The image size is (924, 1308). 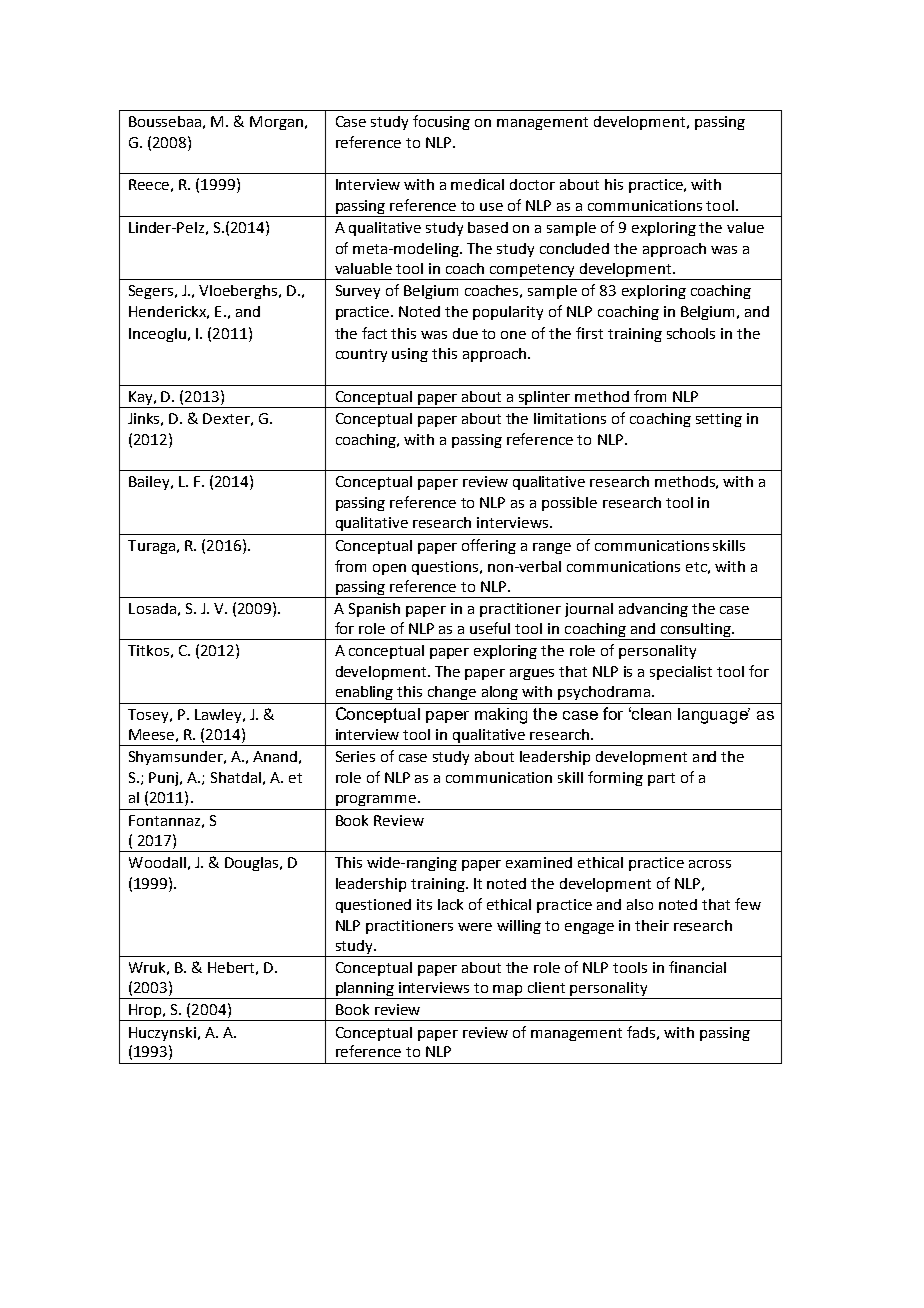 I want to click on setting, so click(x=719, y=420).
